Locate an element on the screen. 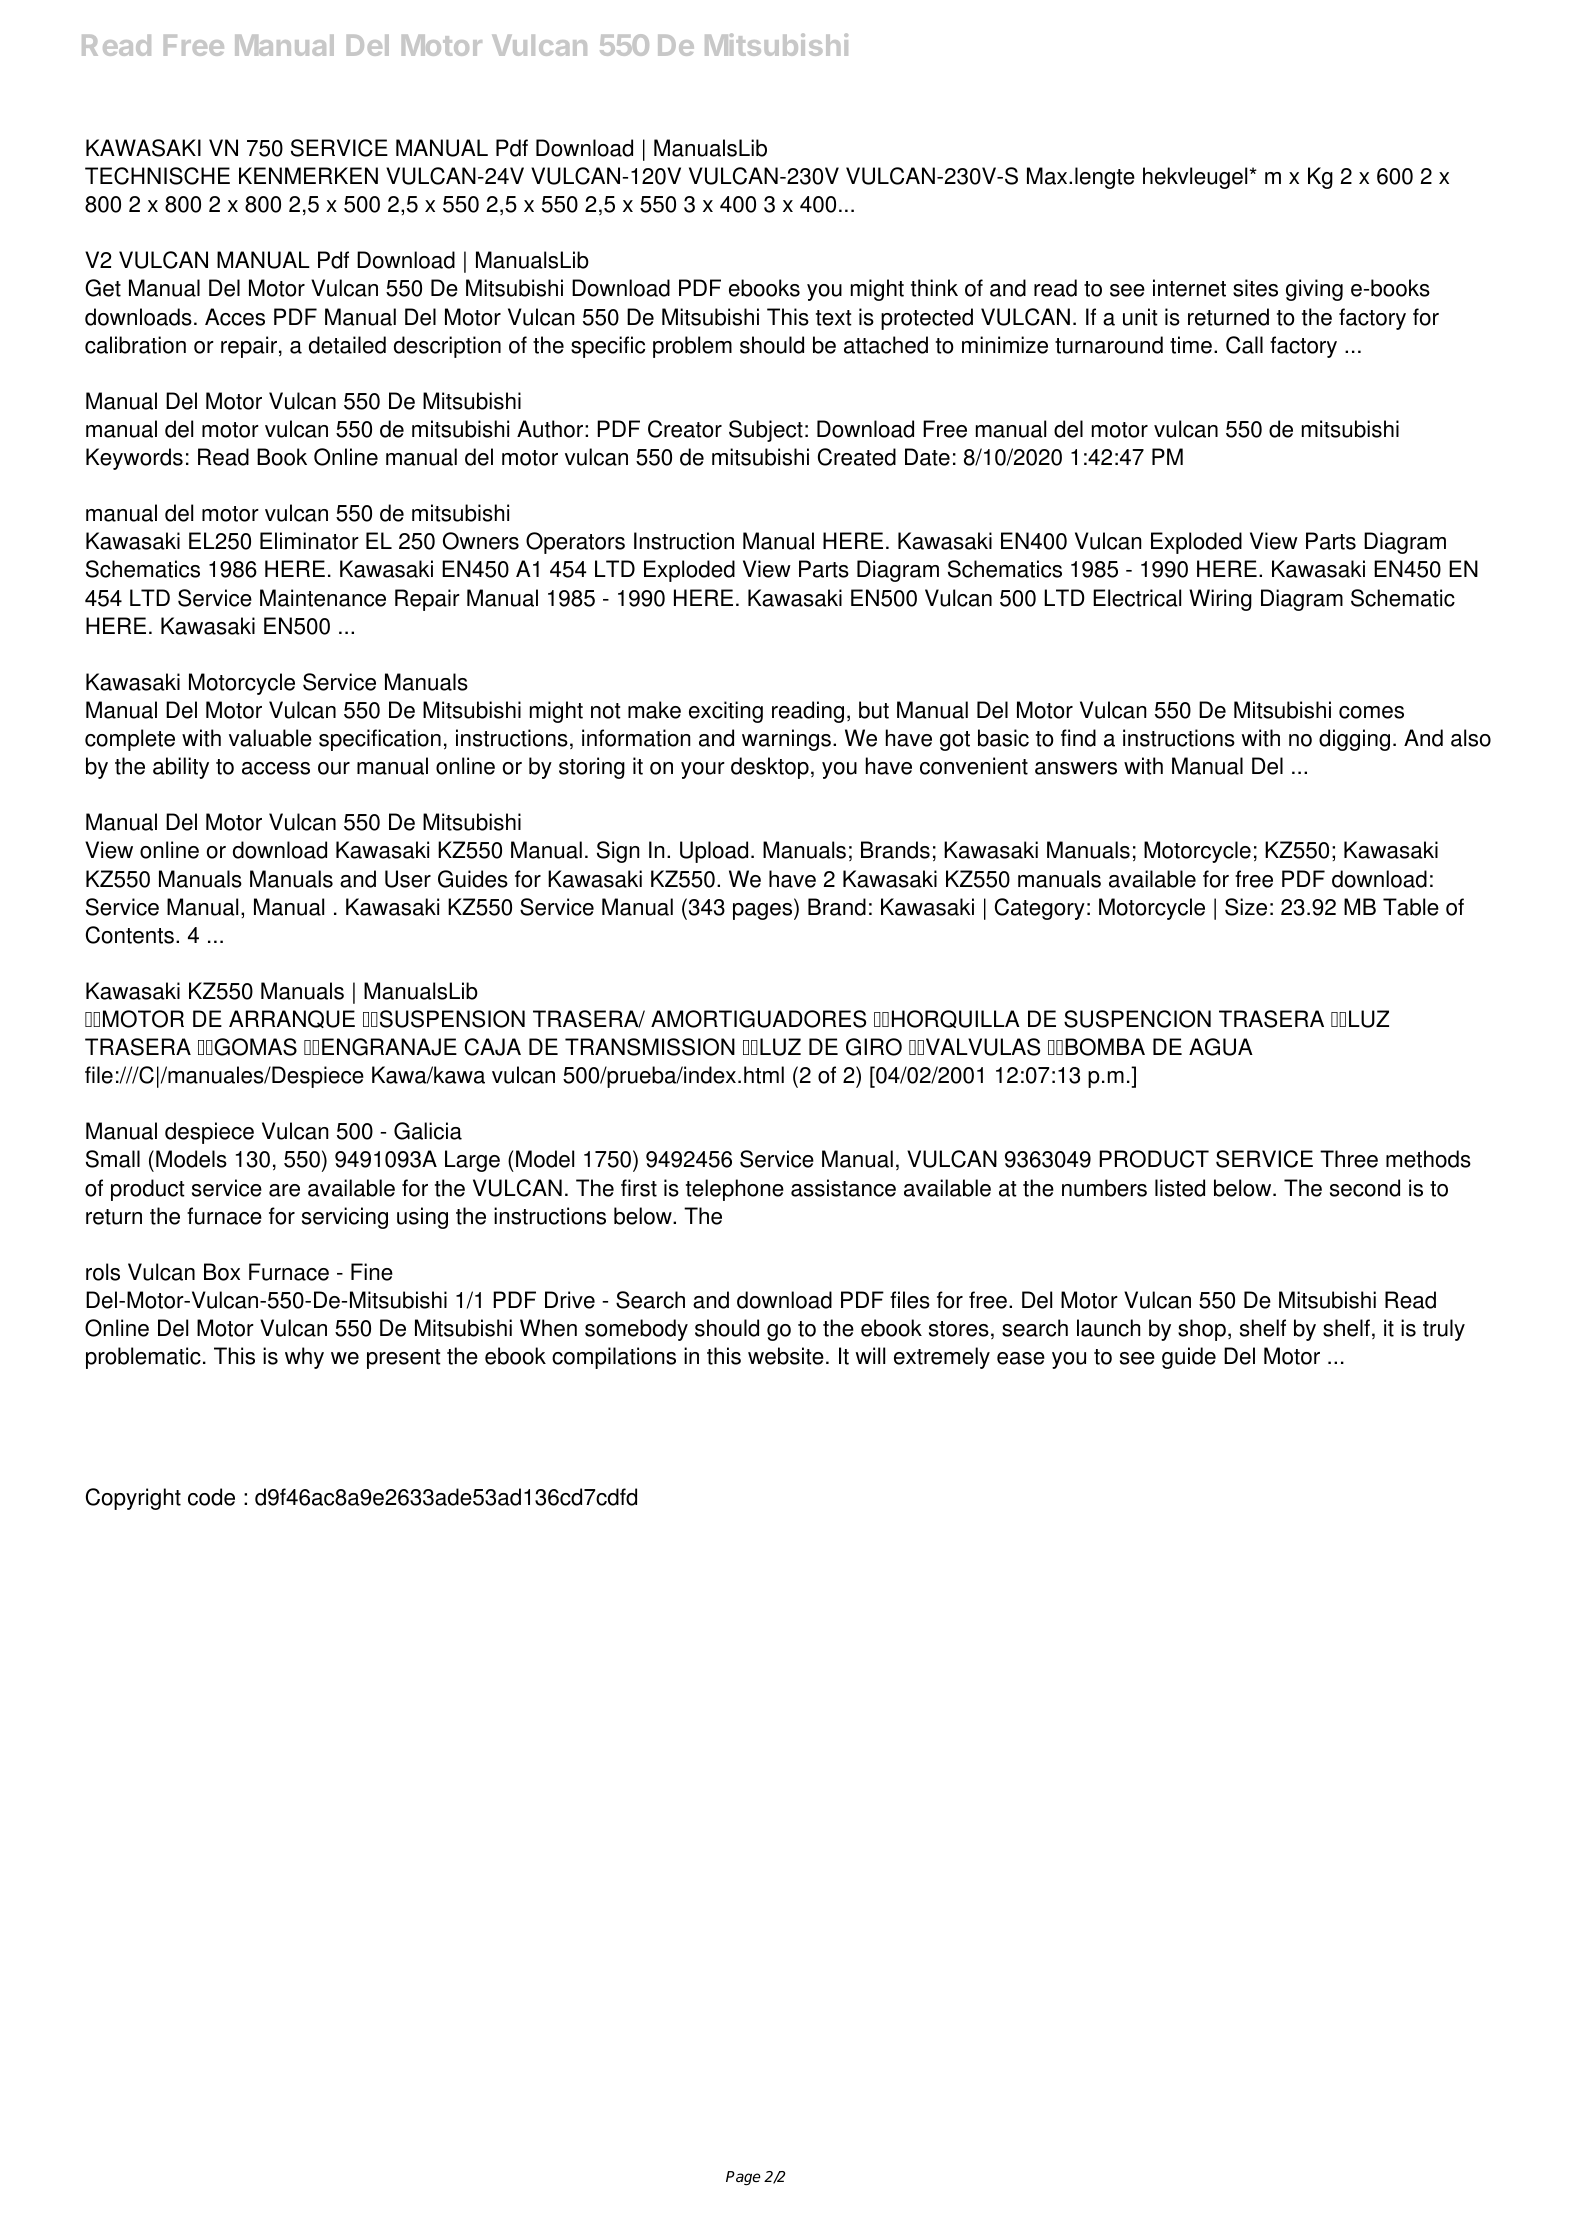 The width and height of the screenshot is (1577, 2230). TECHNISCHE is located at coordinates (157, 176).
